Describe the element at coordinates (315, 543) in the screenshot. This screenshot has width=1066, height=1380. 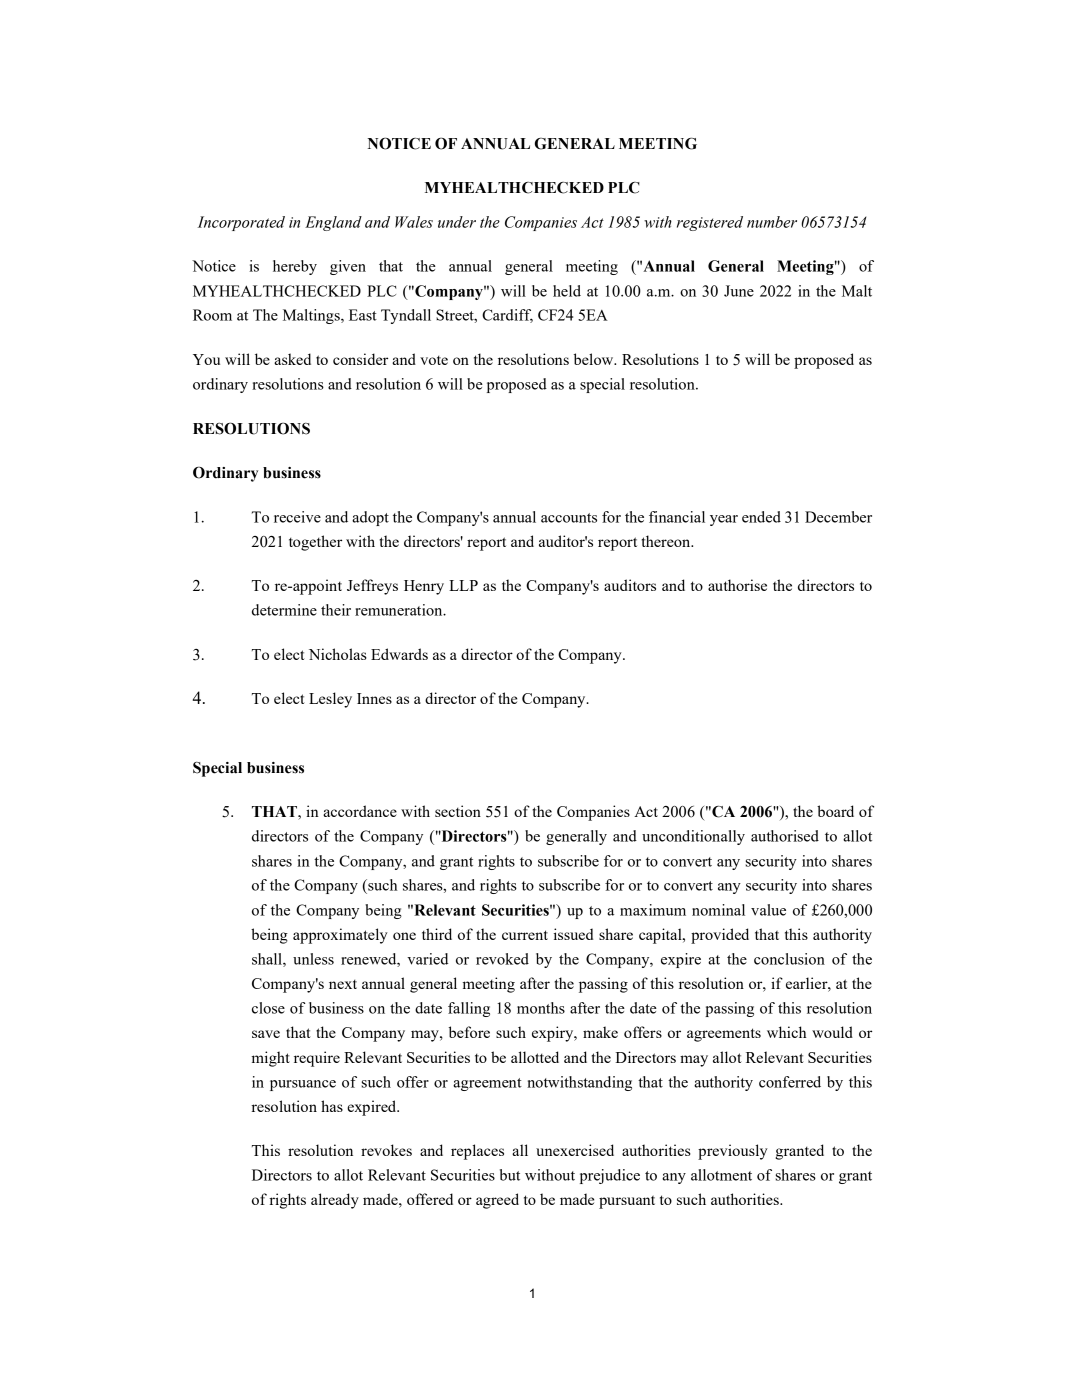
I see `together` at that location.
